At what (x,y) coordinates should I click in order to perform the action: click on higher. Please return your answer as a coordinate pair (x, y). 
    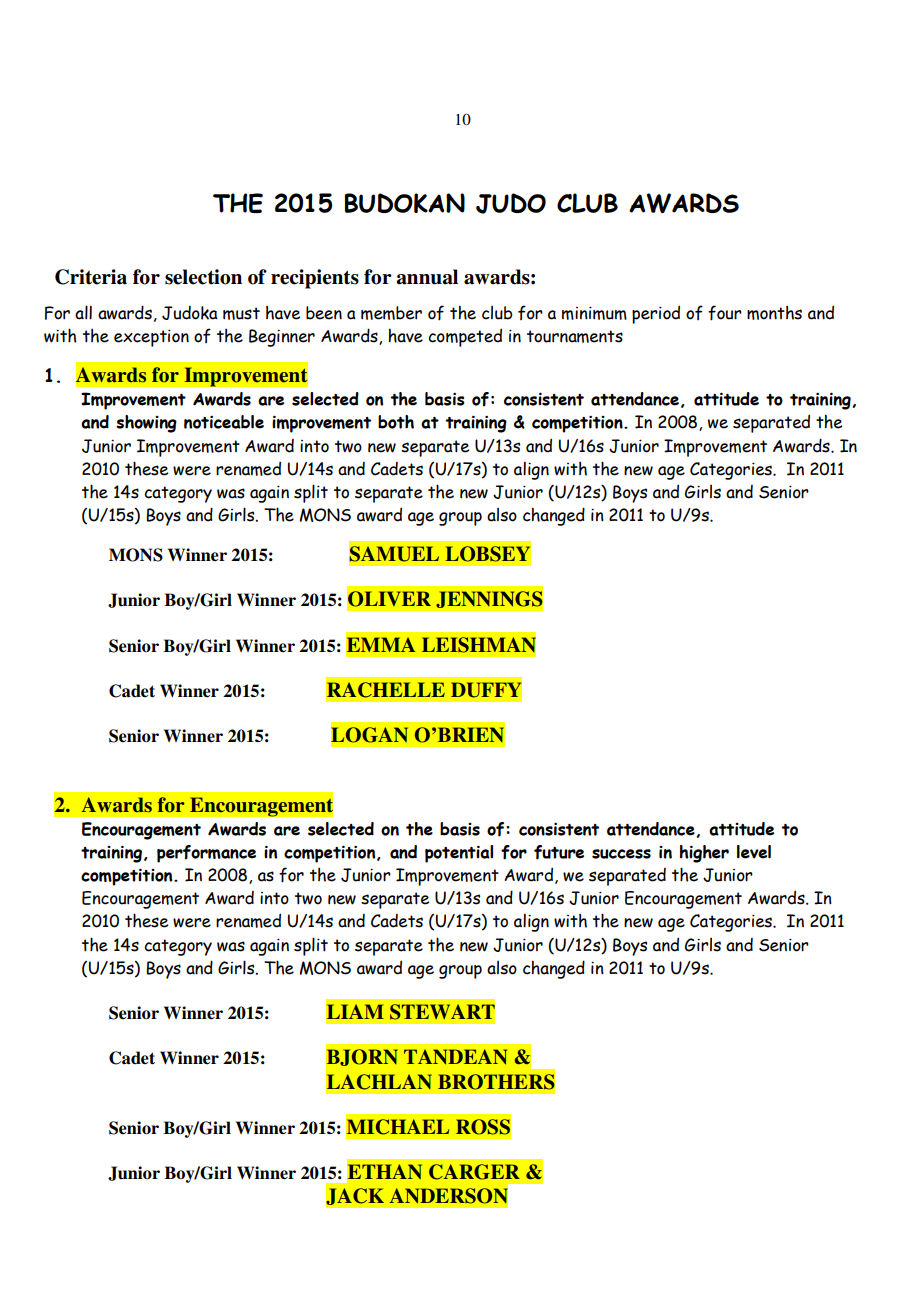
    Looking at the image, I should click on (704, 854).
